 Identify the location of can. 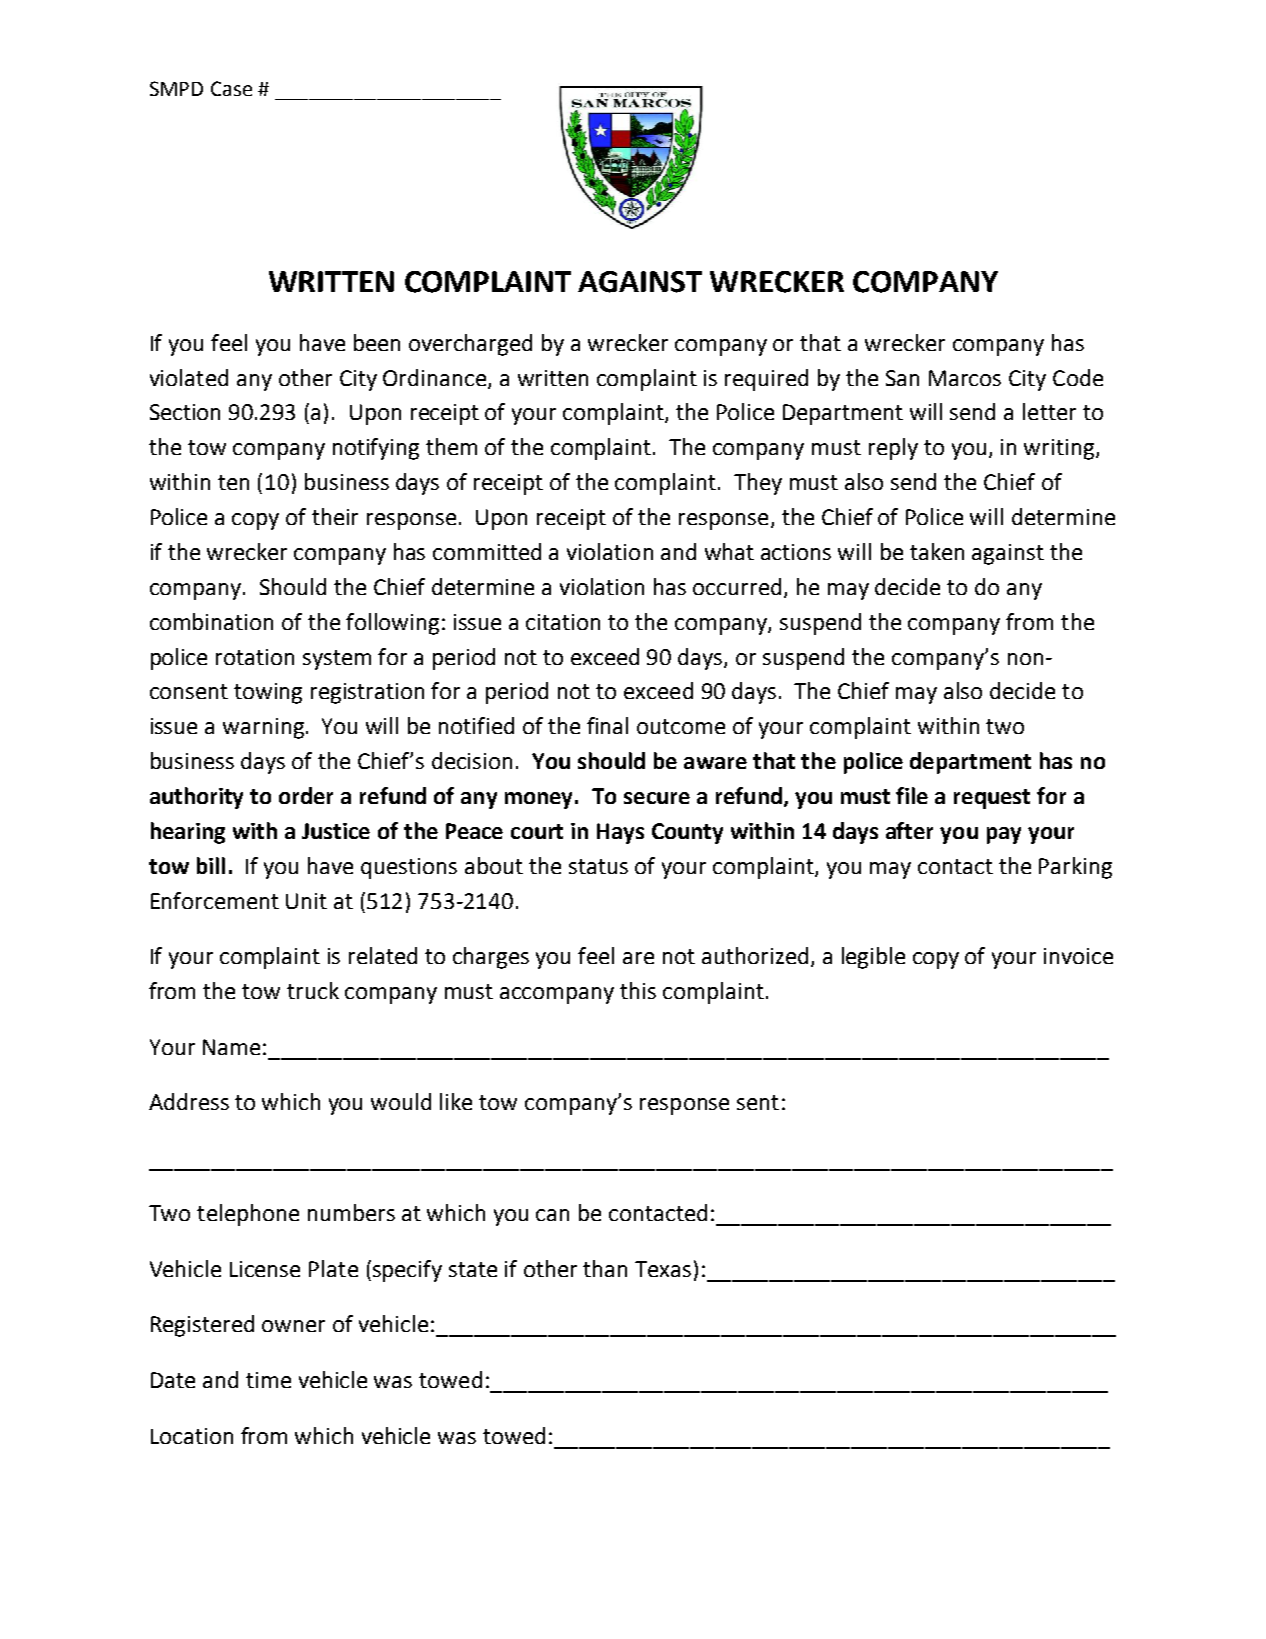
(552, 1215).
